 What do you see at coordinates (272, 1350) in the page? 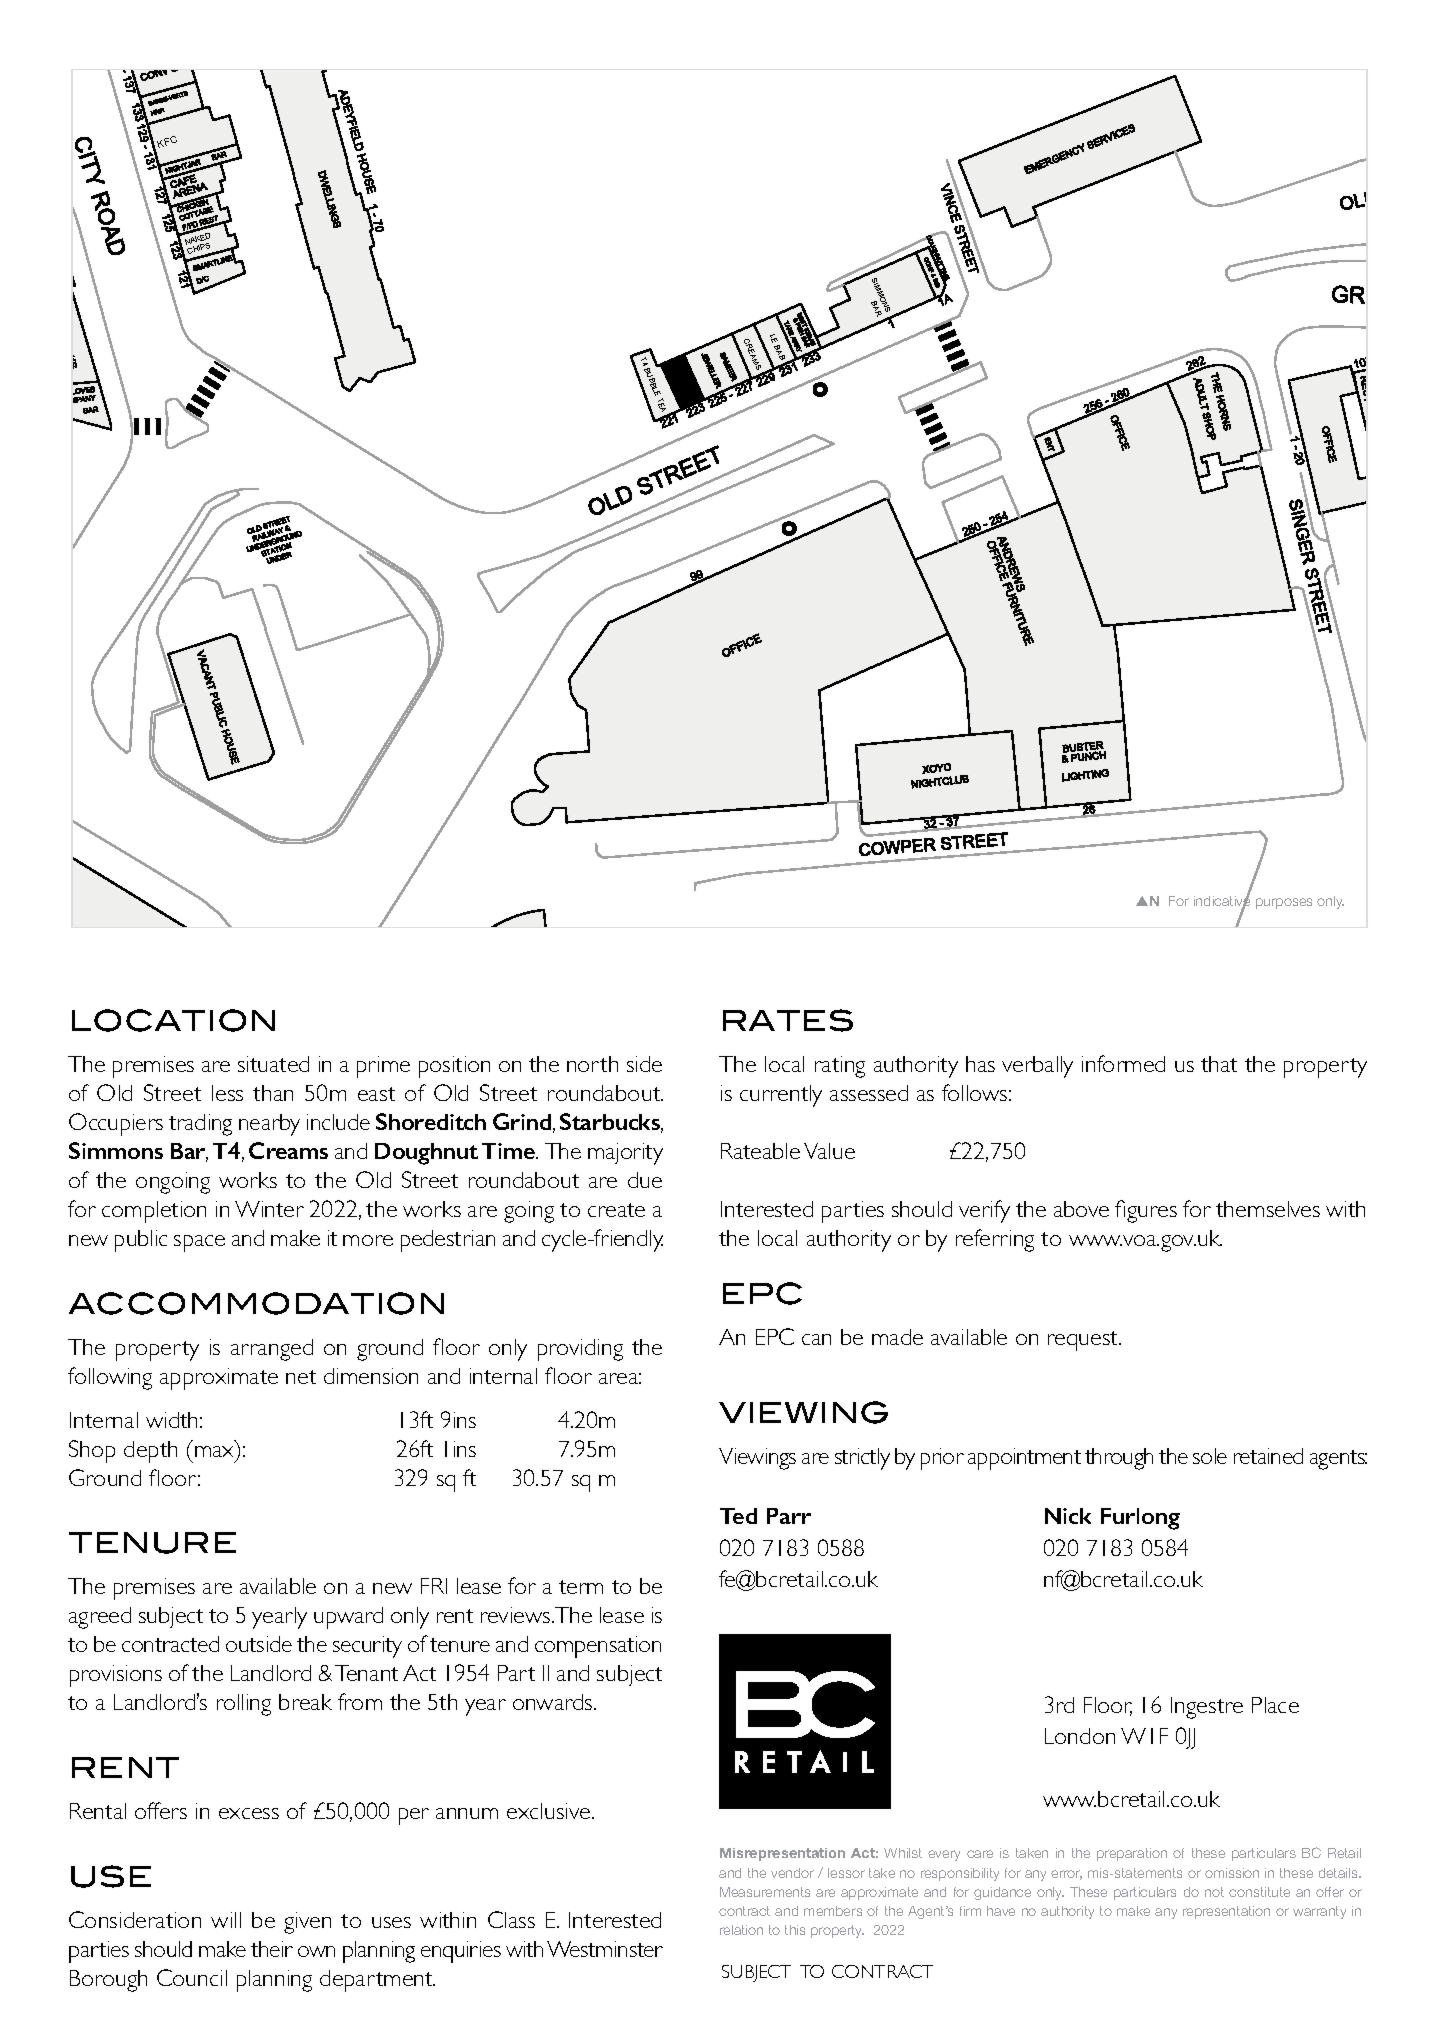
I see `arranged` at bounding box center [272, 1350].
